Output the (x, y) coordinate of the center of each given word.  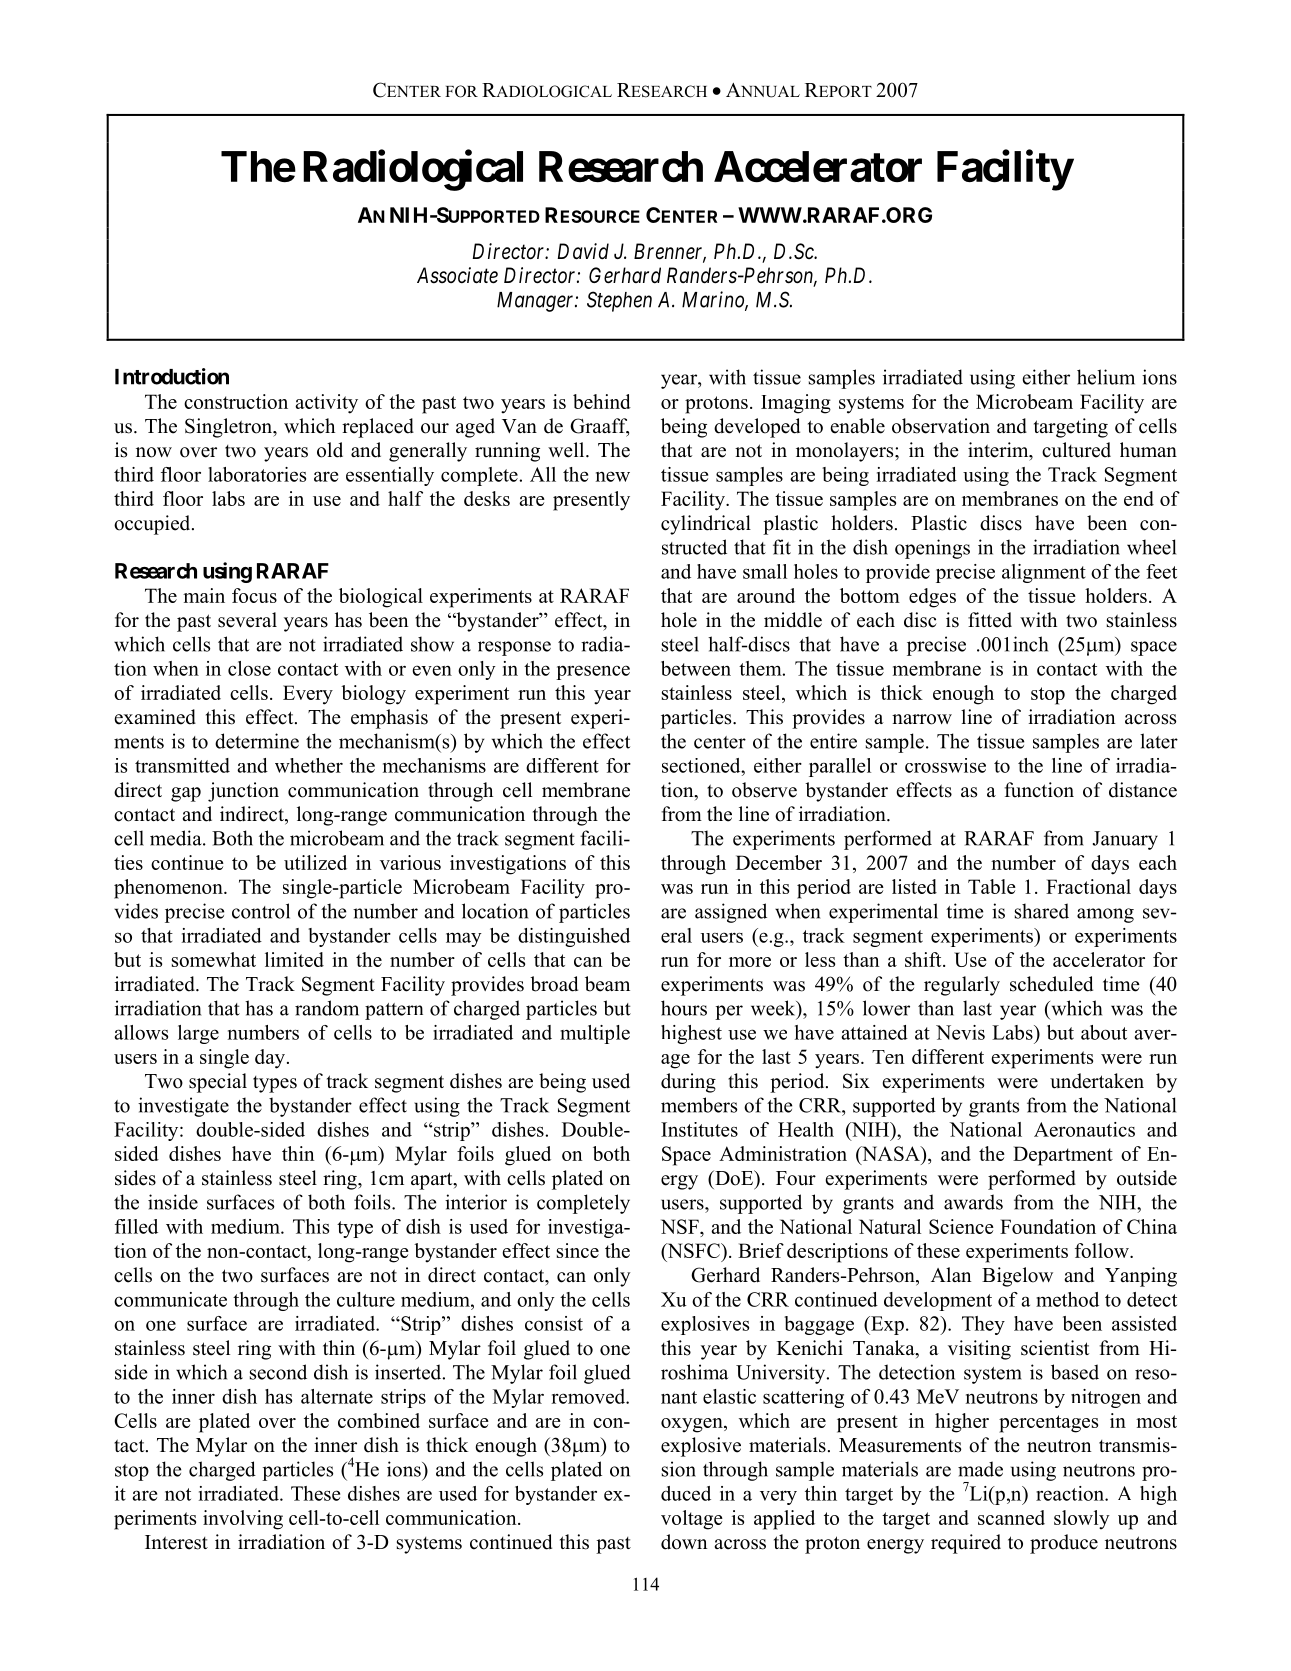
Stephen (619, 301)
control (261, 911)
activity (326, 404)
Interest (176, 1542)
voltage (692, 1520)
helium (1106, 377)
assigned (731, 913)
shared (1042, 911)
